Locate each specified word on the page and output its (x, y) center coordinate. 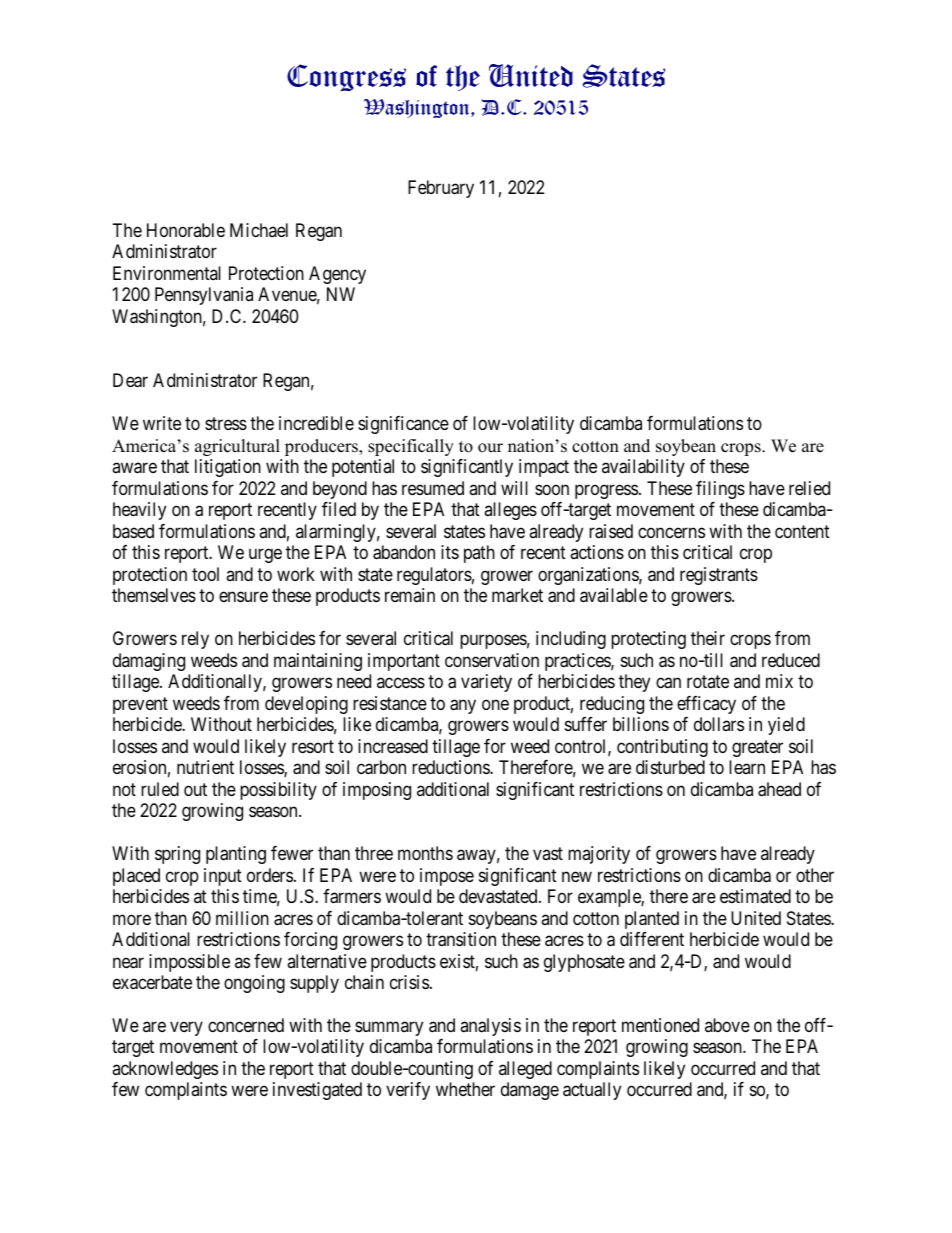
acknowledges (165, 1070)
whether (465, 1089)
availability (643, 468)
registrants (719, 576)
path (479, 554)
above (727, 1025)
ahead (779, 789)
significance (403, 425)
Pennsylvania (204, 296)
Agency (337, 275)
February (441, 189)
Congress (346, 77)
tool (205, 574)
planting (236, 855)
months (425, 853)
